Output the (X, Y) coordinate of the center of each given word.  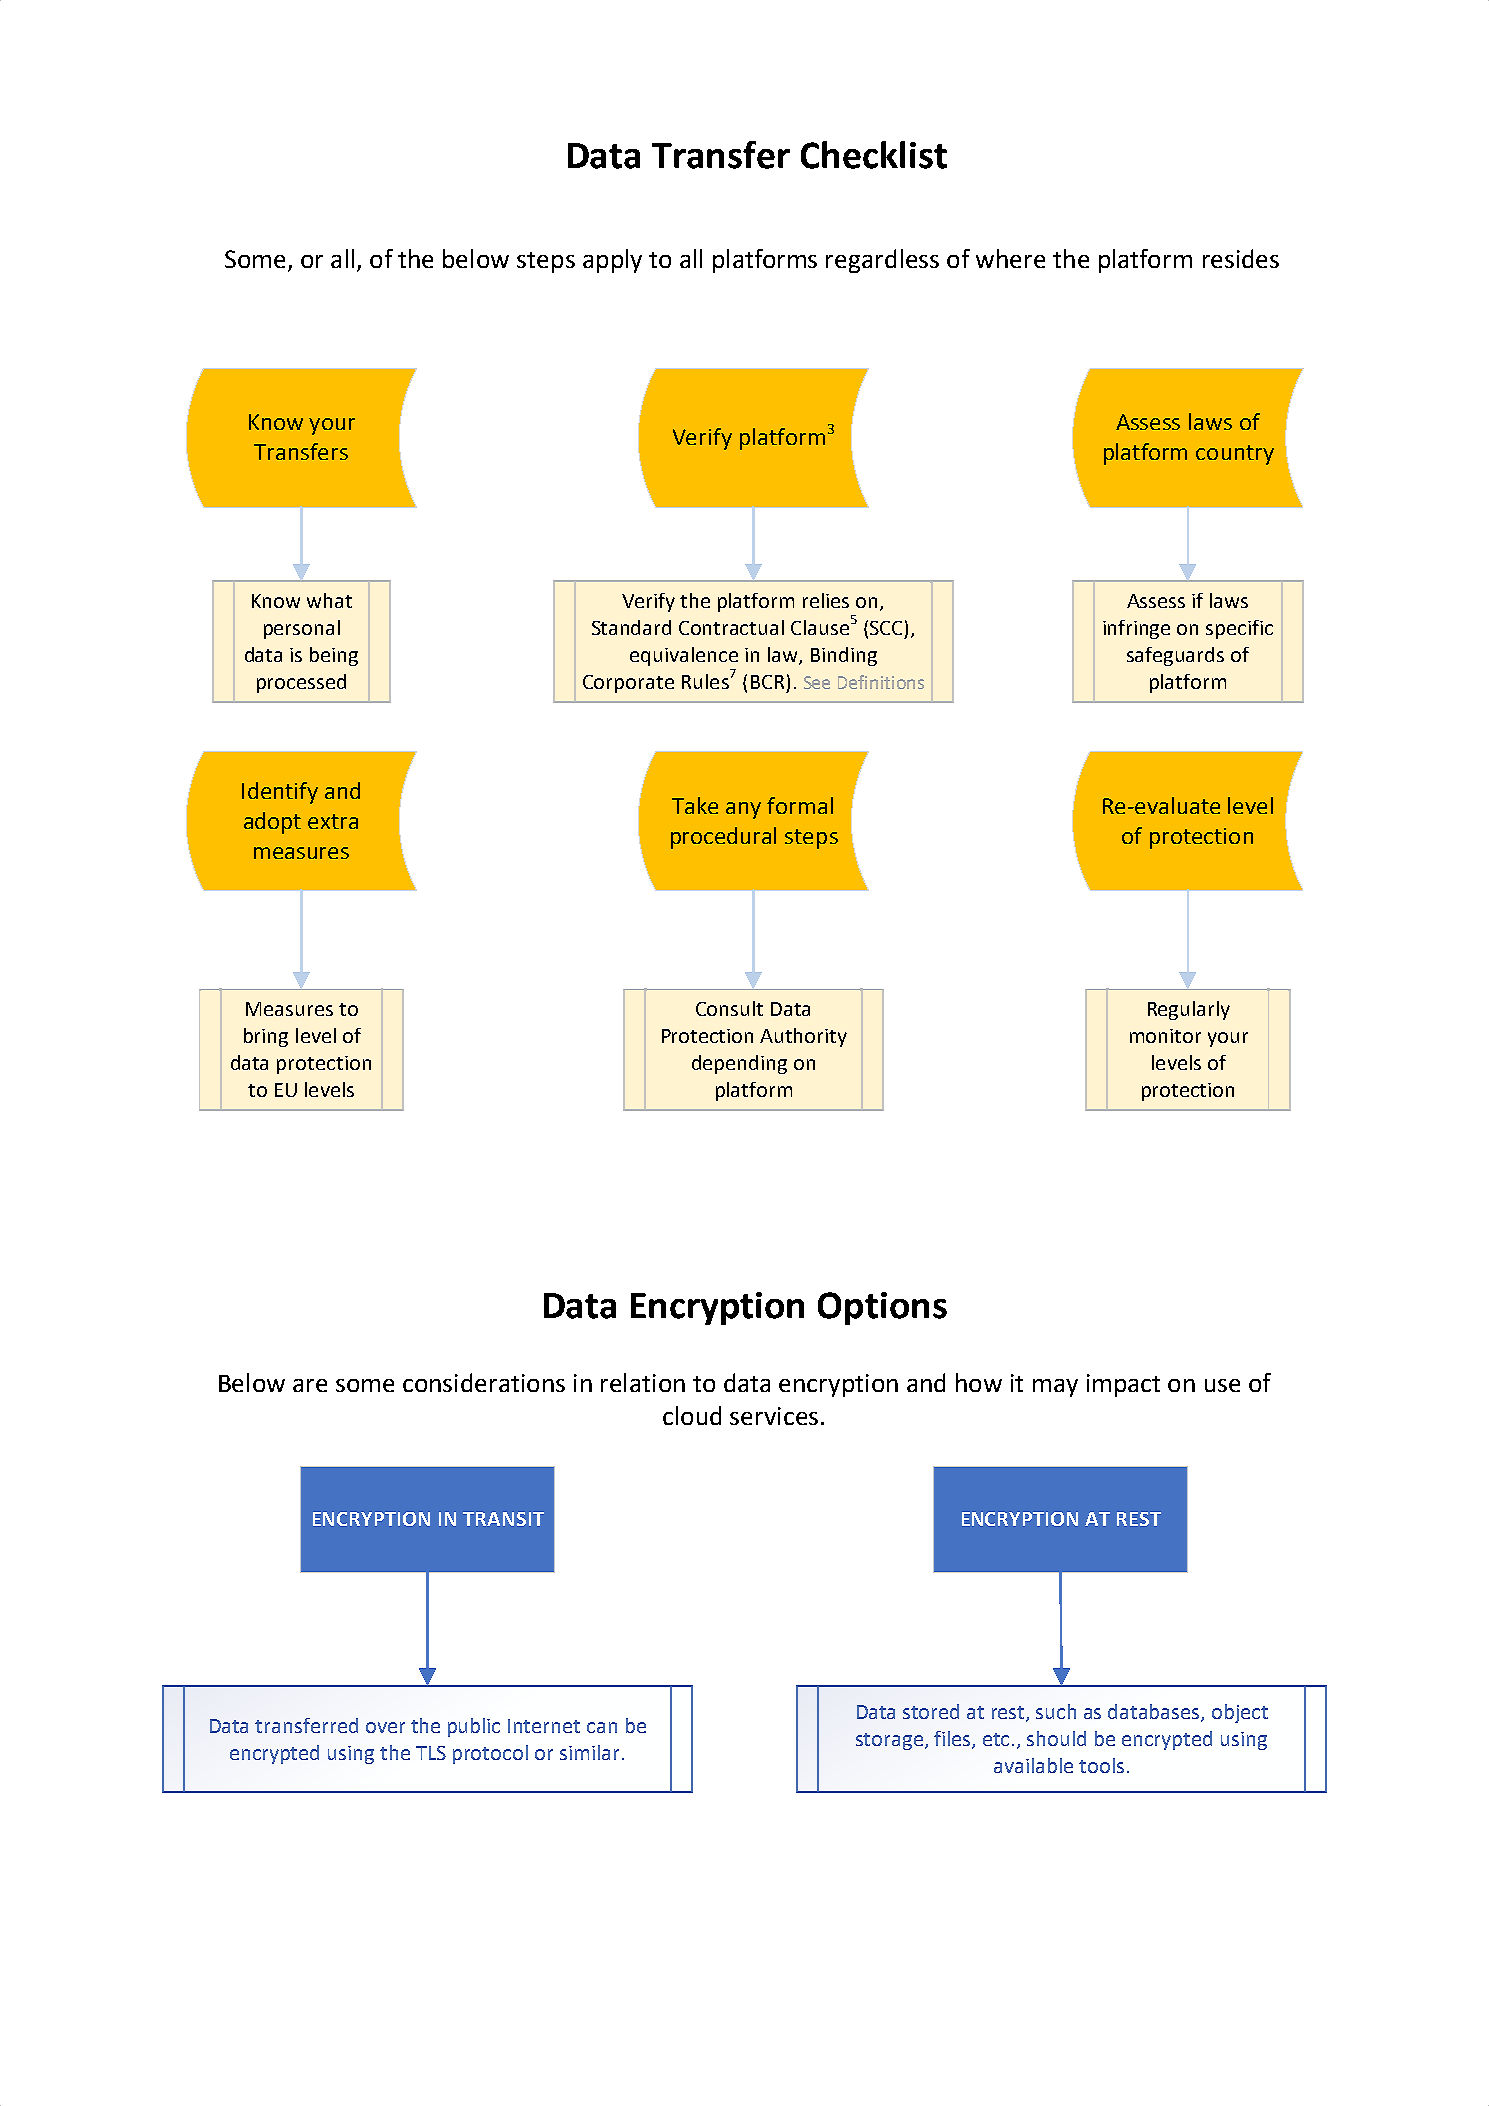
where (1010, 258)
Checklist (874, 155)
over (385, 1727)
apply (612, 261)
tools (1101, 1765)
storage (889, 1741)
